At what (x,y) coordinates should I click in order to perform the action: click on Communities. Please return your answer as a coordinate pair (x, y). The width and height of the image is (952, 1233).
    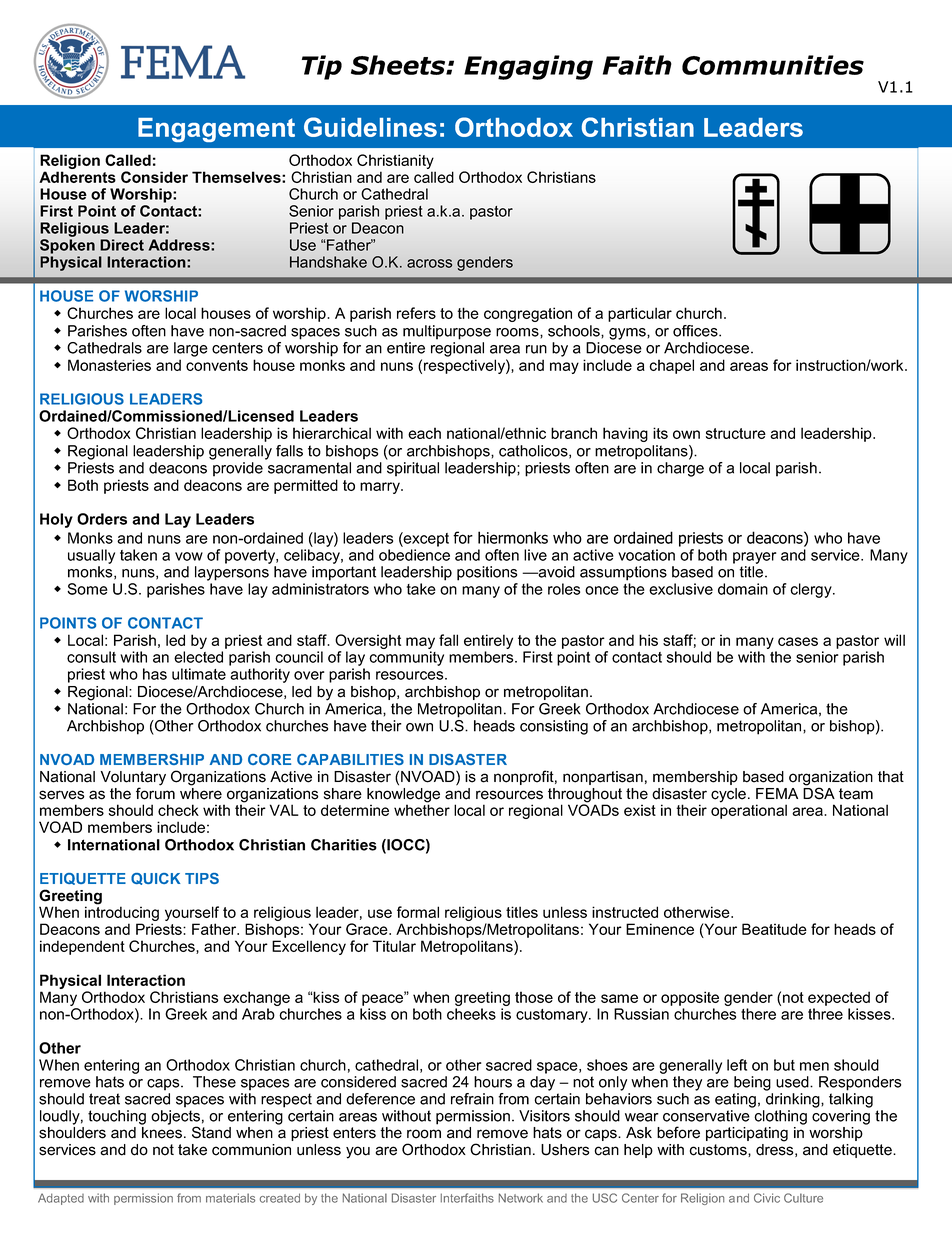
    Looking at the image, I should click on (773, 65).
